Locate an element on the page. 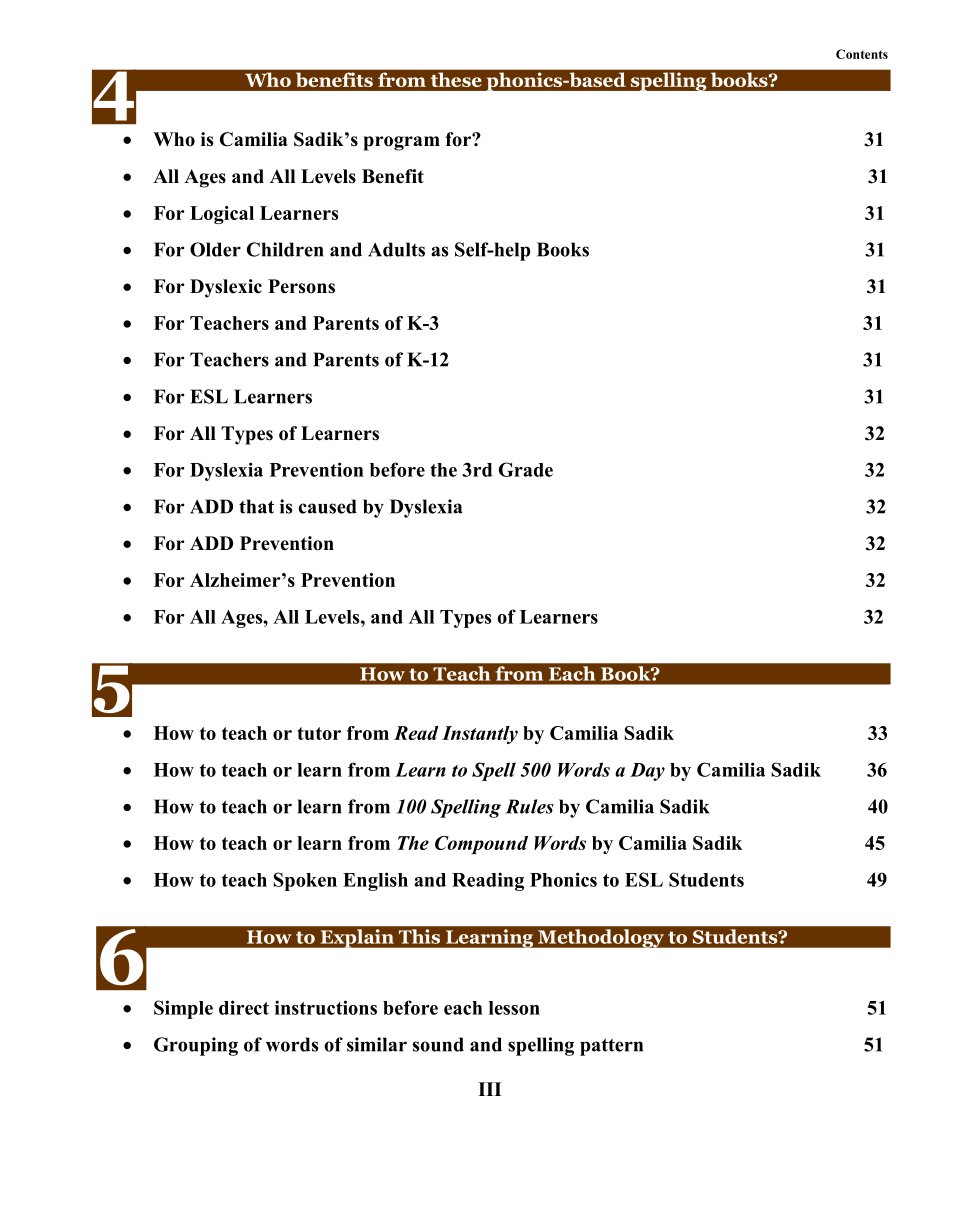  program is located at coordinates (401, 143).
